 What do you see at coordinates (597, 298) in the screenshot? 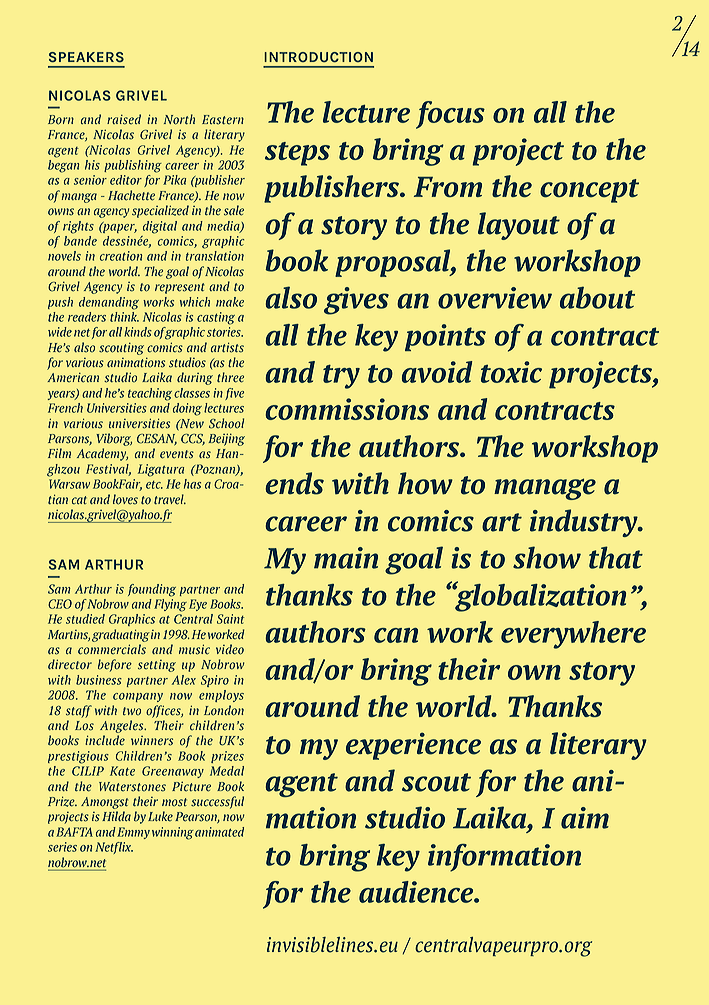
I see `about` at bounding box center [597, 298].
